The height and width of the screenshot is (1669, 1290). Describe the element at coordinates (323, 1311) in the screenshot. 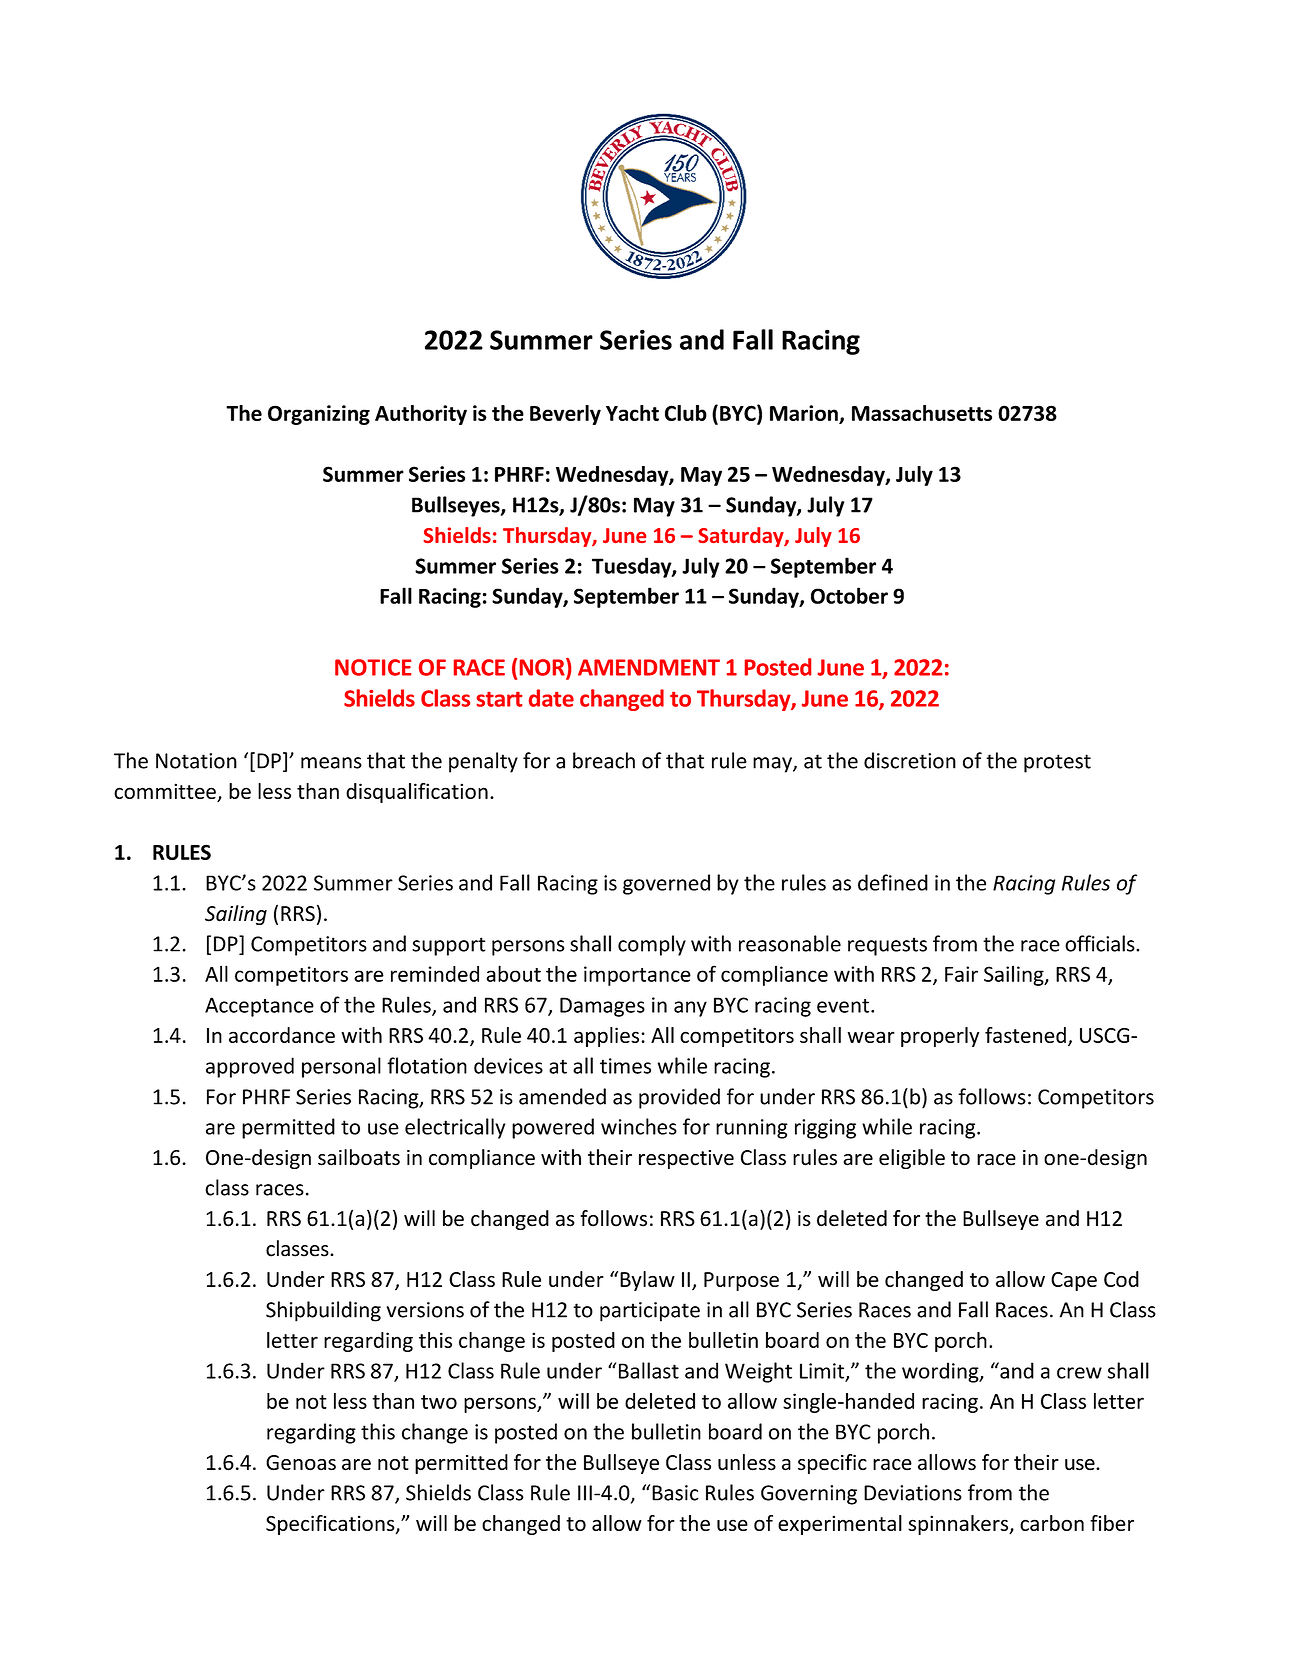

I see `Shipbuilding` at that location.
